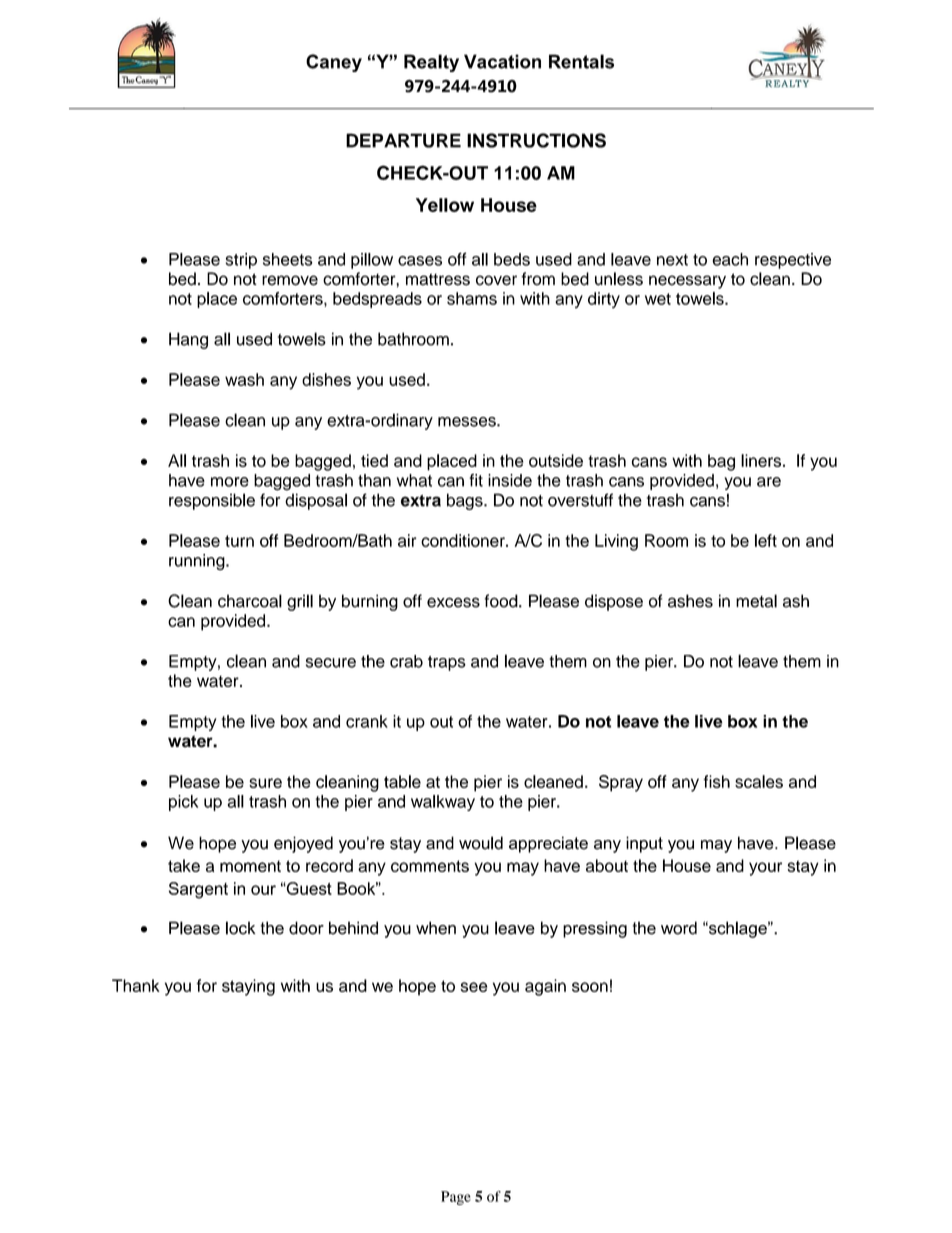 This screenshot has width=952, height=1233. I want to click on Page, so click(456, 1198).
